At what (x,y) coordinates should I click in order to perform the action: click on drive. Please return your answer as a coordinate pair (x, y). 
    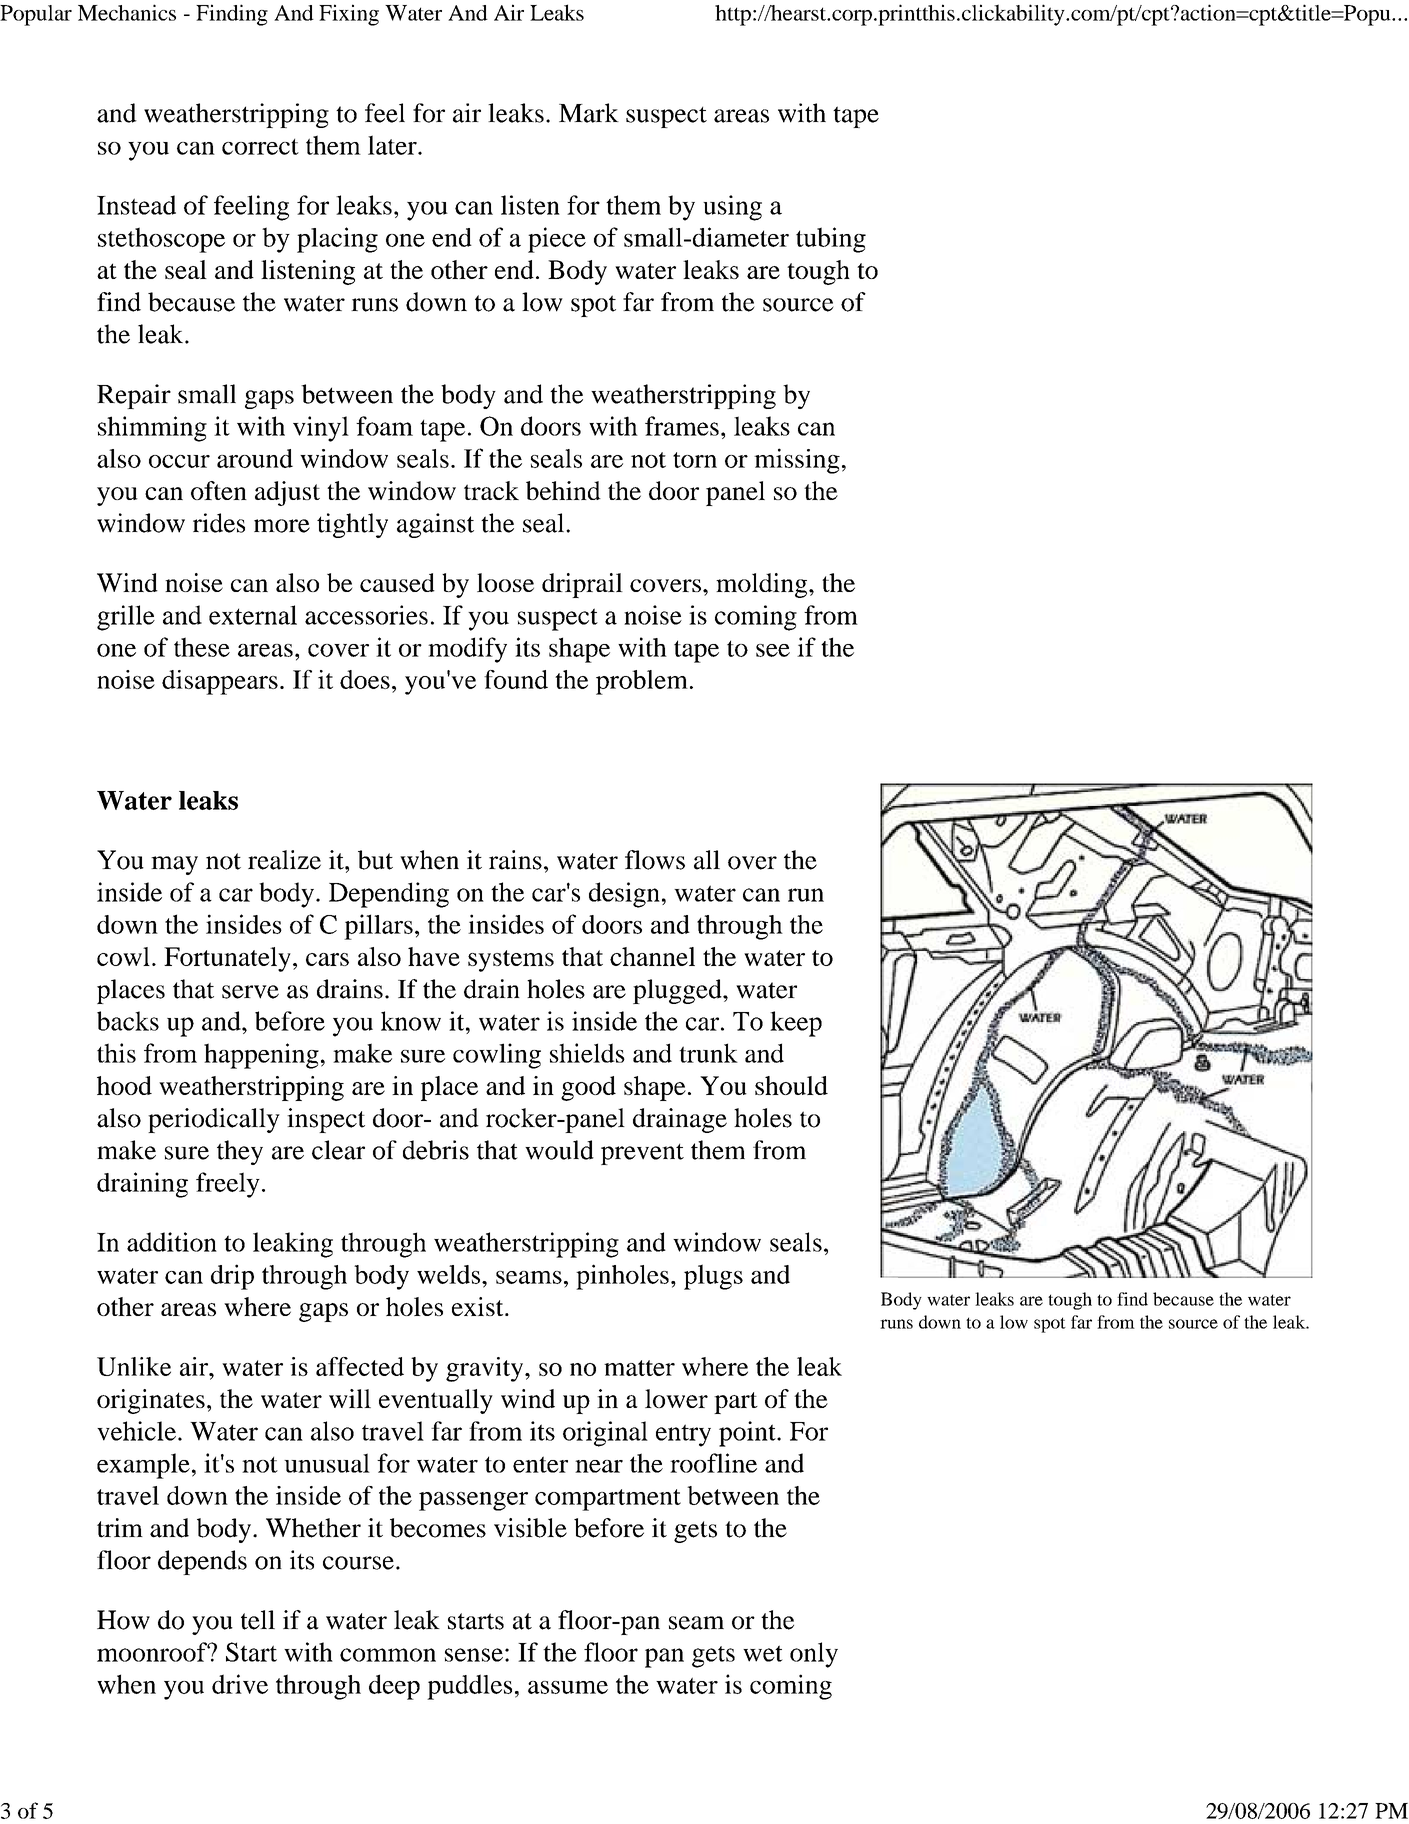
    Looking at the image, I should click on (240, 1684).
